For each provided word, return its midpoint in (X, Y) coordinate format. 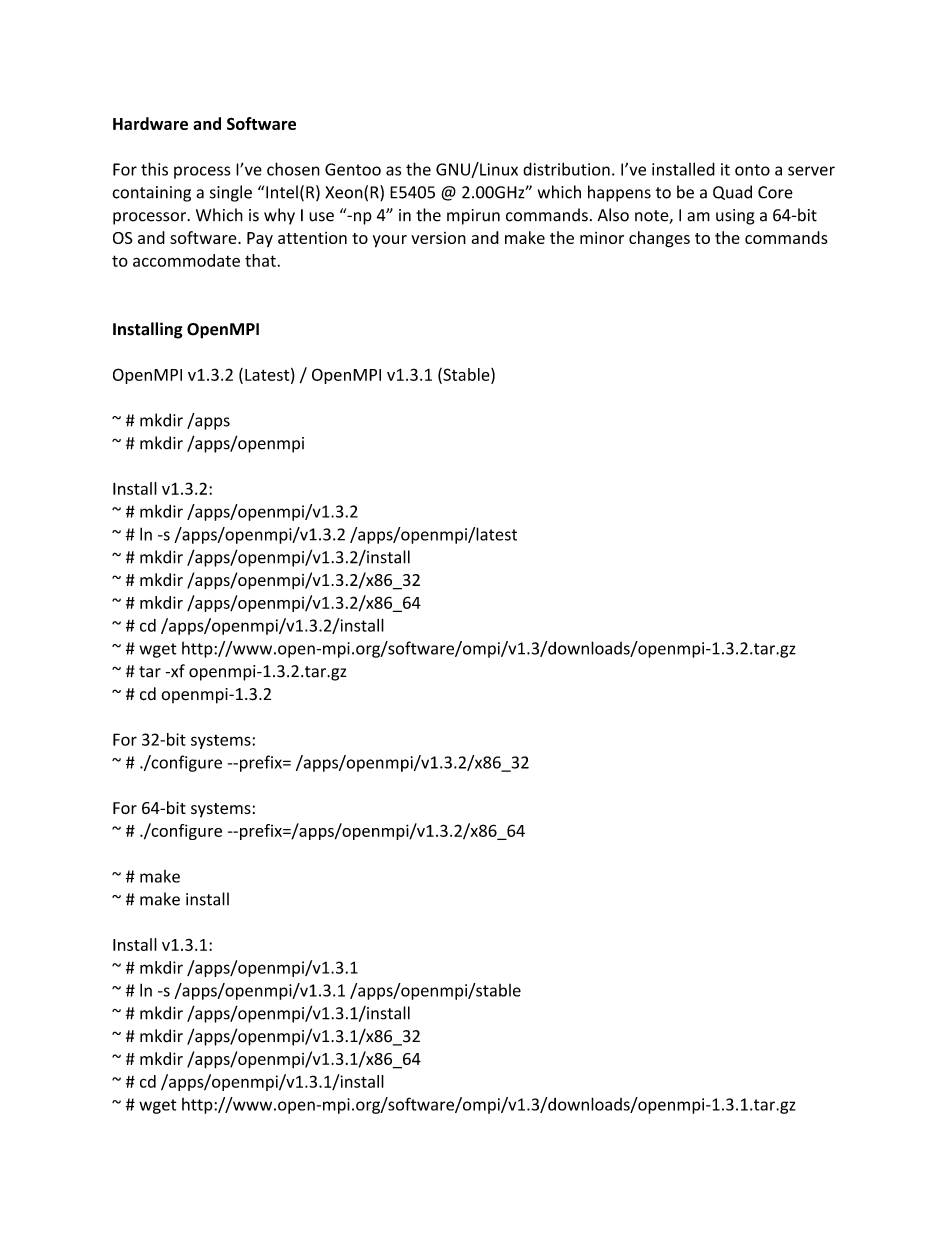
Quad (732, 192)
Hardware (150, 123)
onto (752, 170)
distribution (566, 169)
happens (619, 193)
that (261, 260)
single (231, 193)
